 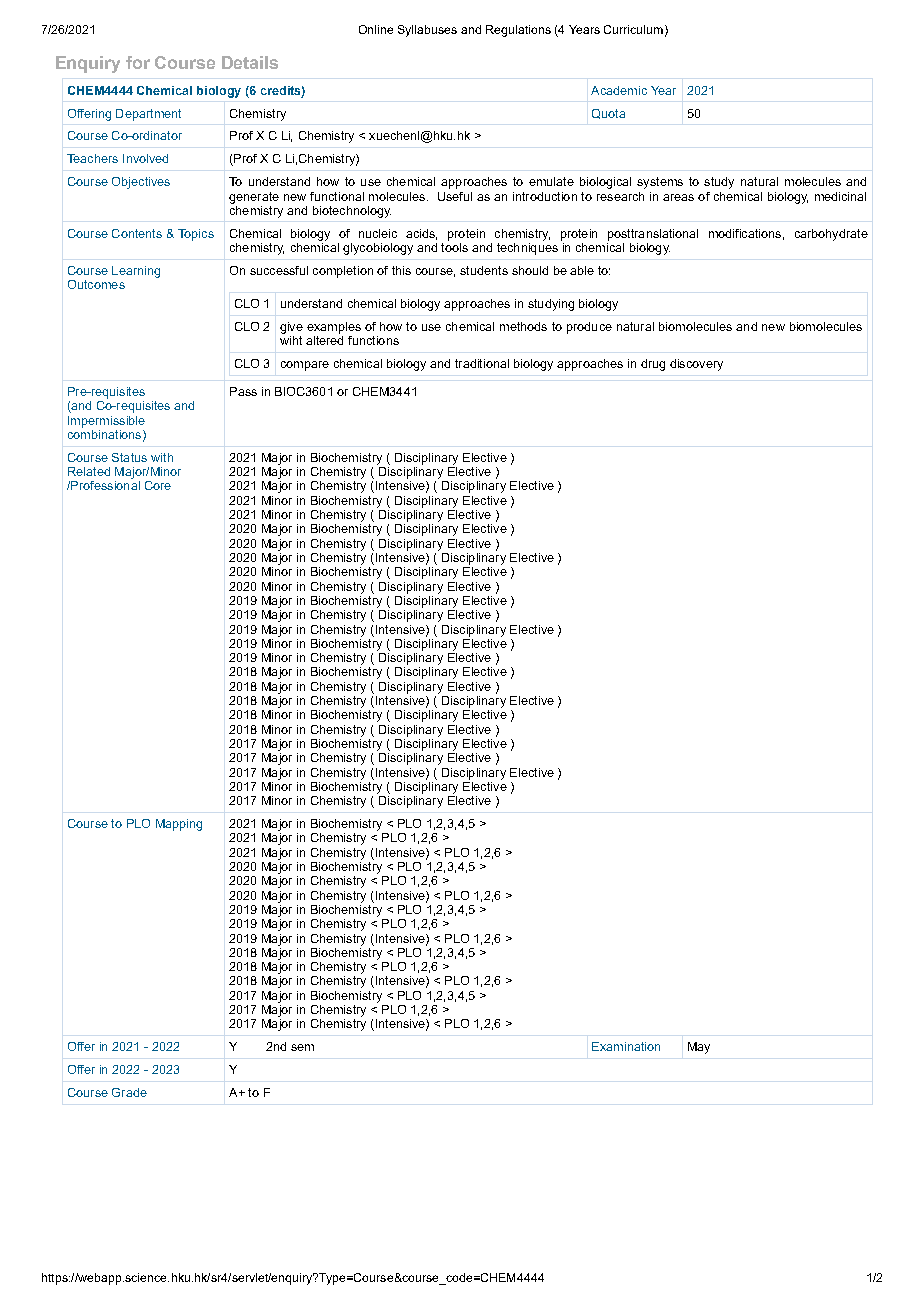 What do you see at coordinates (129, 1092) in the document?
I see `Grade` at bounding box center [129, 1092].
